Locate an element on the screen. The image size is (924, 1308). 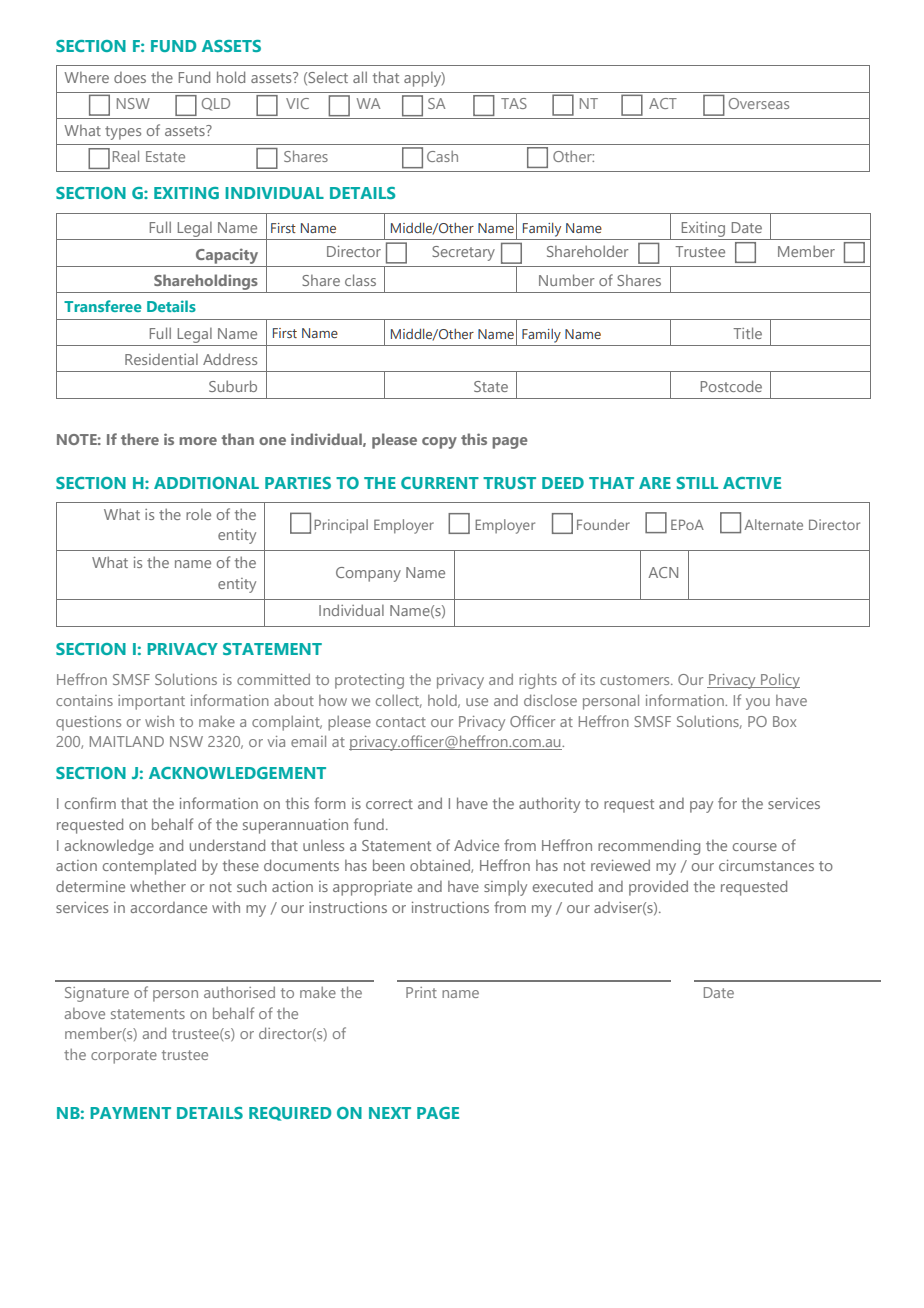
QLD is located at coordinates (216, 104).
